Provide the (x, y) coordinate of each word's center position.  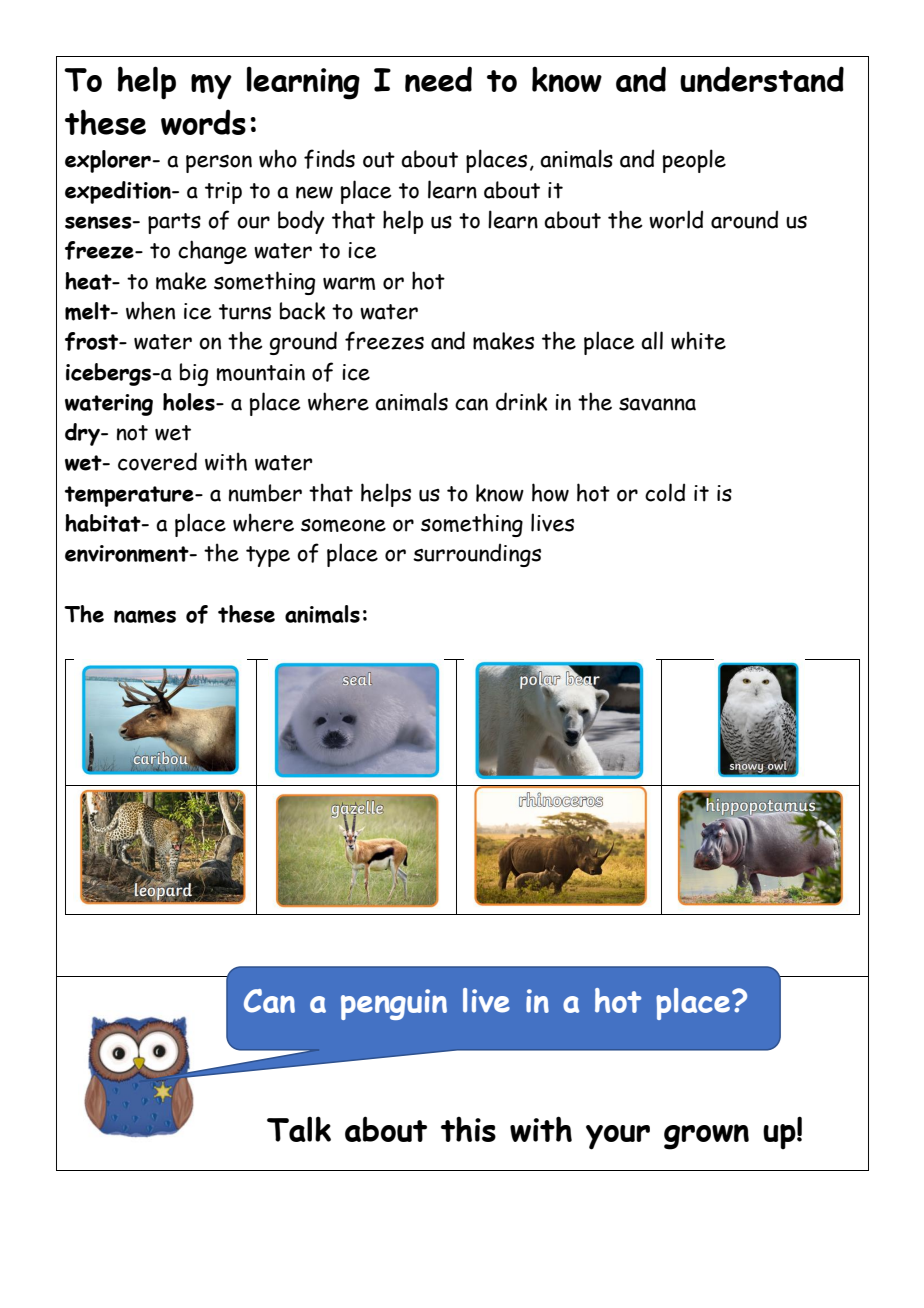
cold (665, 492)
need (438, 79)
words (203, 122)
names (145, 617)
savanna (657, 404)
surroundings (477, 555)
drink (521, 401)
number (265, 493)
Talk (299, 1129)
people (694, 161)
